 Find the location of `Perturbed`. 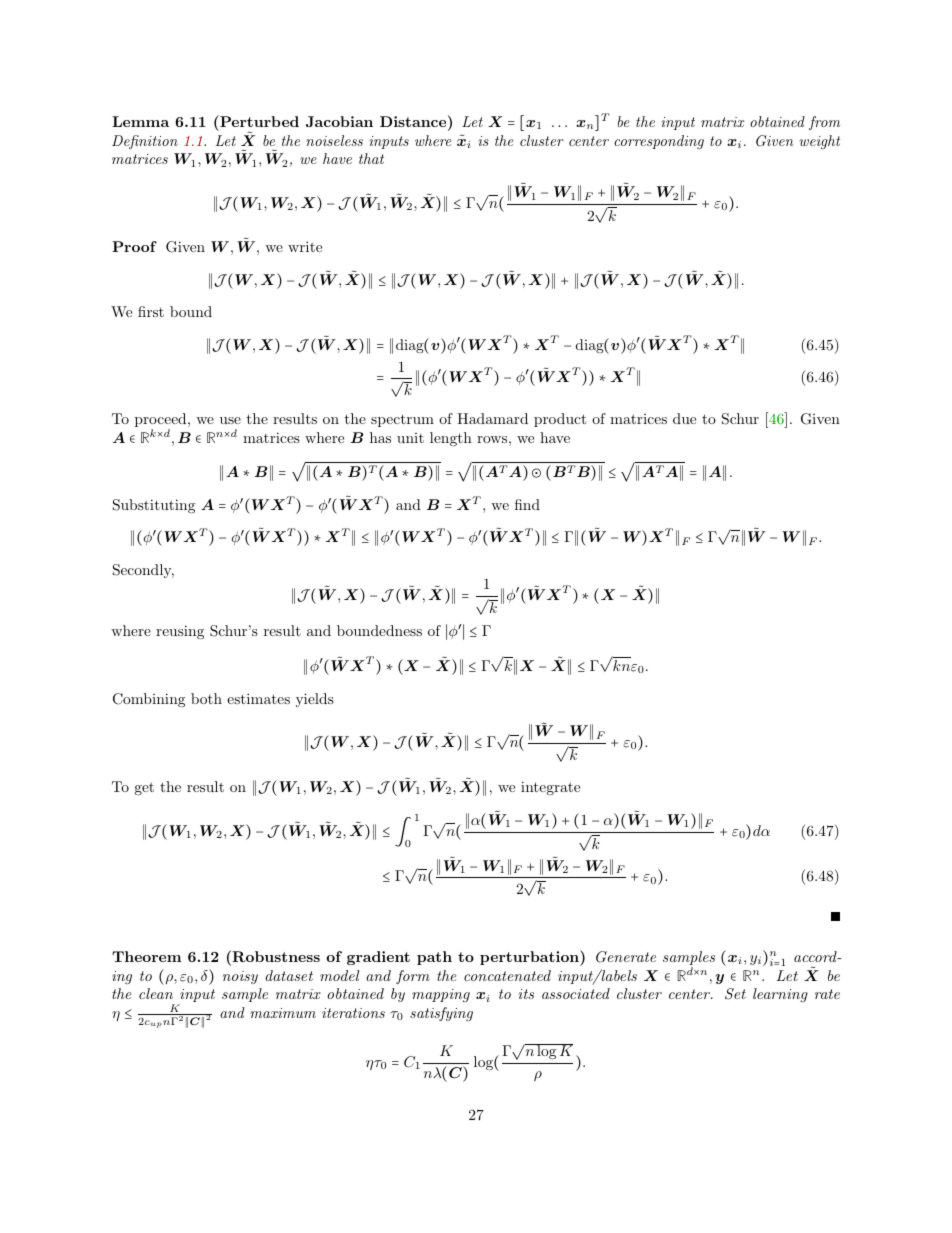

Perturbed is located at coordinates (258, 121).
